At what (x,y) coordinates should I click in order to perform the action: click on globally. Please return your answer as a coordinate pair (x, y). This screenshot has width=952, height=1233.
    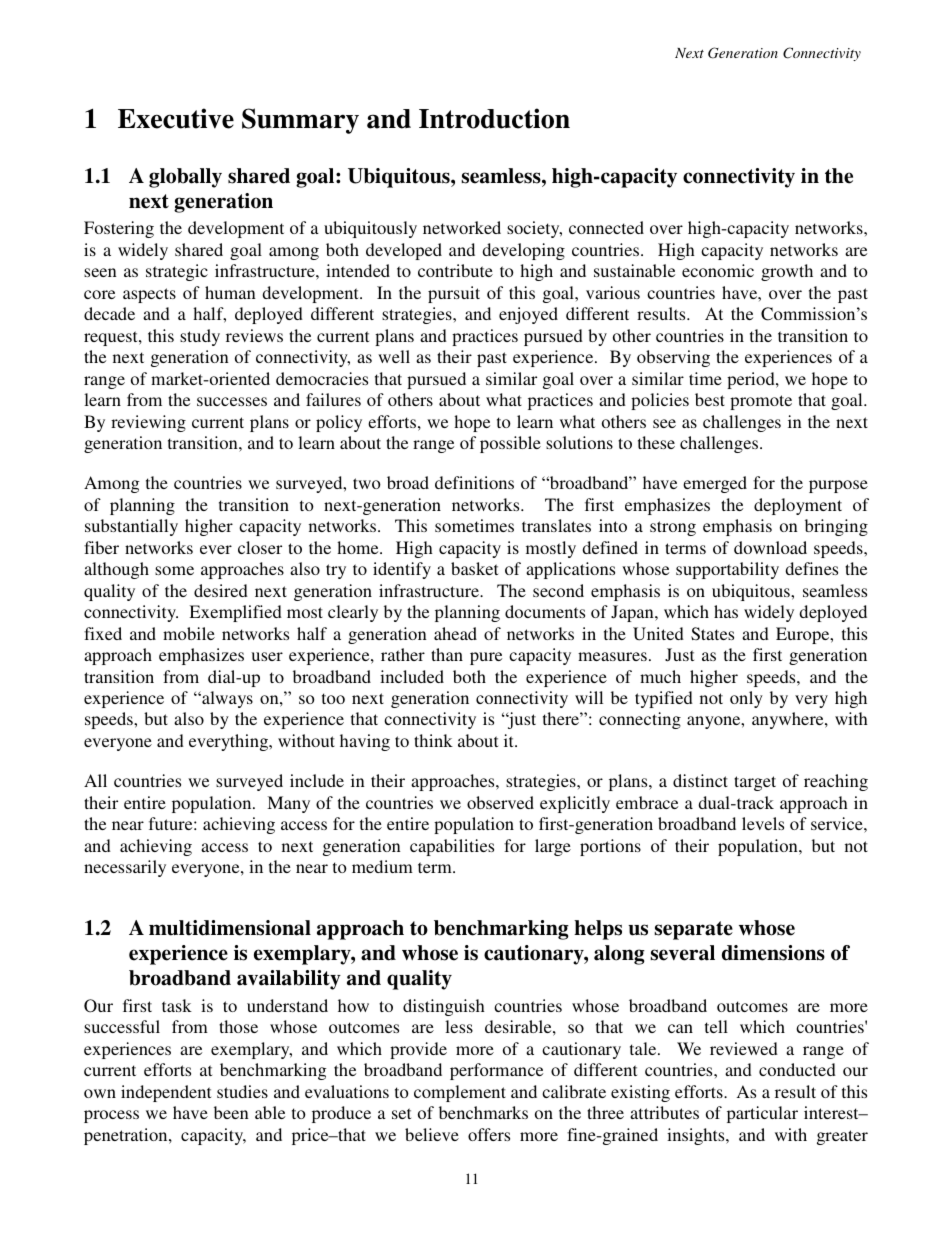
    Looking at the image, I should click on (185, 178).
